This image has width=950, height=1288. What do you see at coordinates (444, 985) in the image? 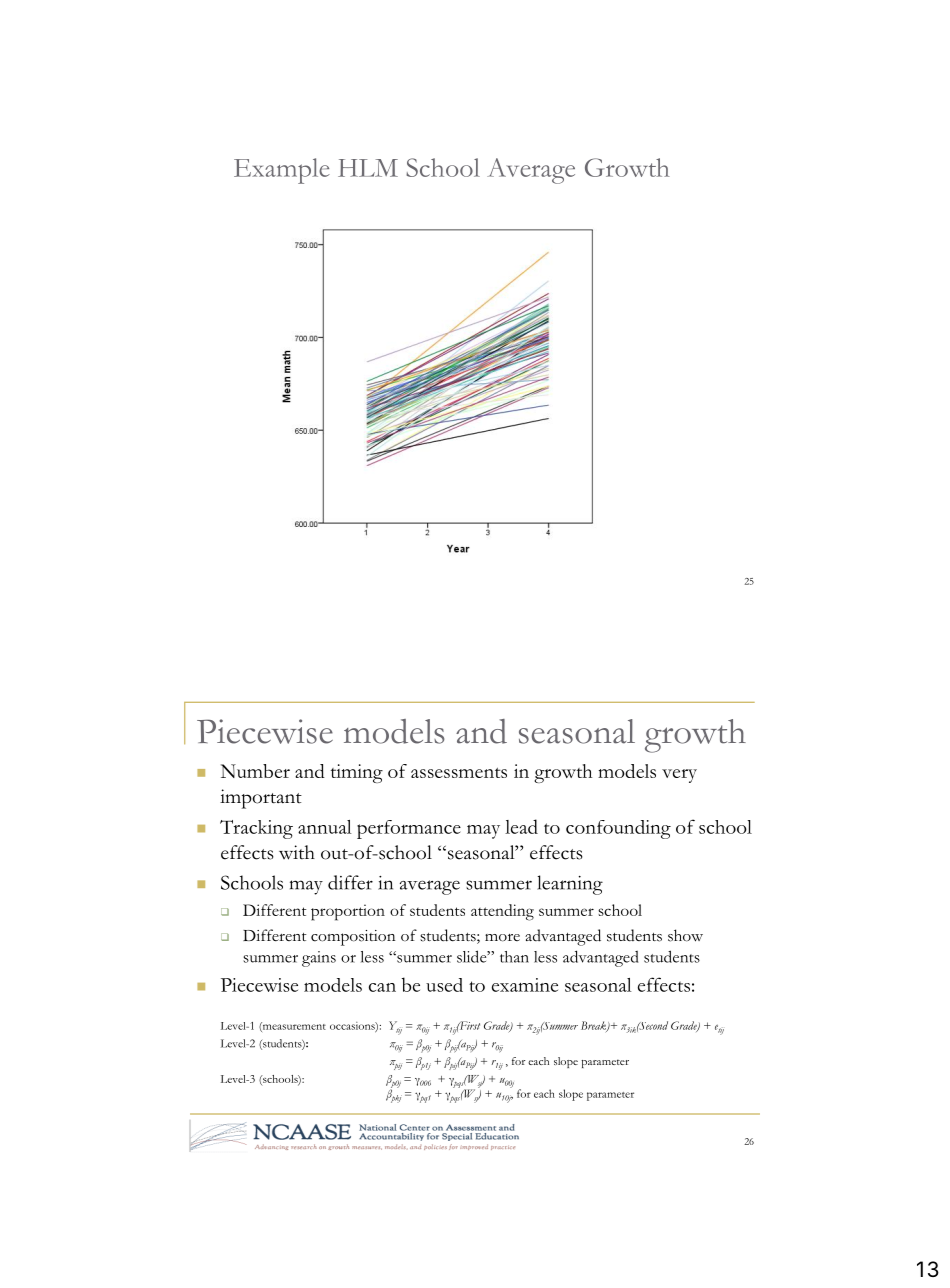
I see `used` at bounding box center [444, 985].
